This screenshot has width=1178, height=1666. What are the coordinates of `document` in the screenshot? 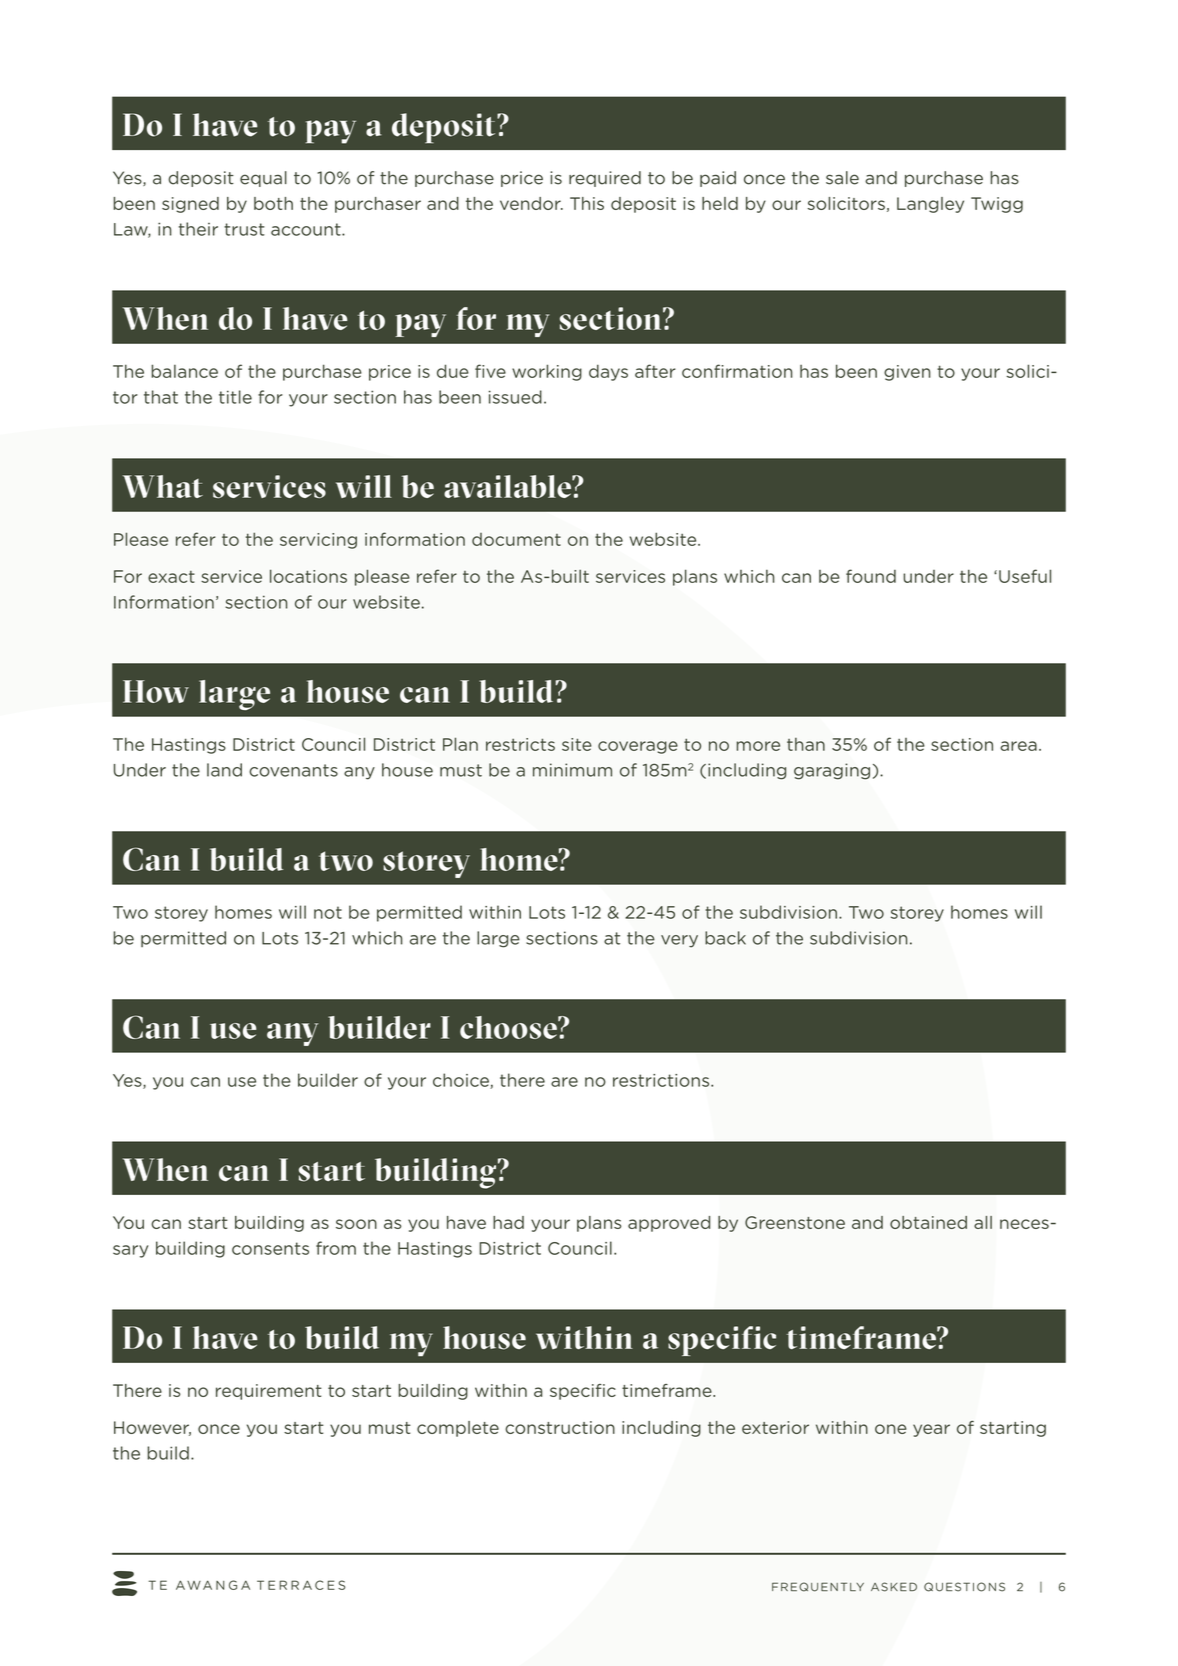 It's located at (516, 539).
